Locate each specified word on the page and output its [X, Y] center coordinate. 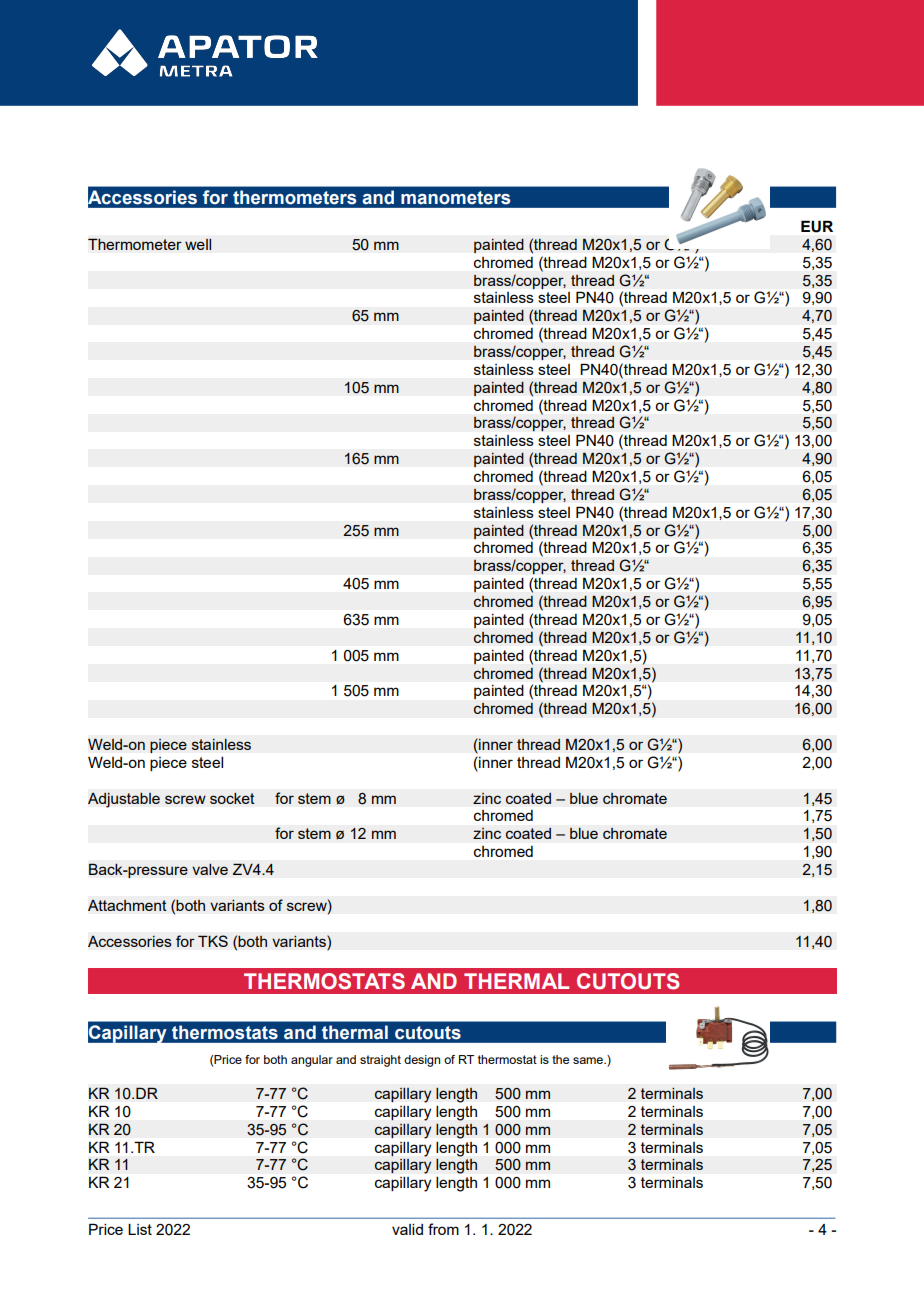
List [140, 1229]
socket [232, 798]
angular [312, 1061]
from [443, 1229]
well [198, 244]
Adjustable [124, 800]
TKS [213, 941]
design [422, 1061]
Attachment [127, 905]
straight [380, 1061]
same [589, 1060]
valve [210, 869]
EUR [817, 227]
